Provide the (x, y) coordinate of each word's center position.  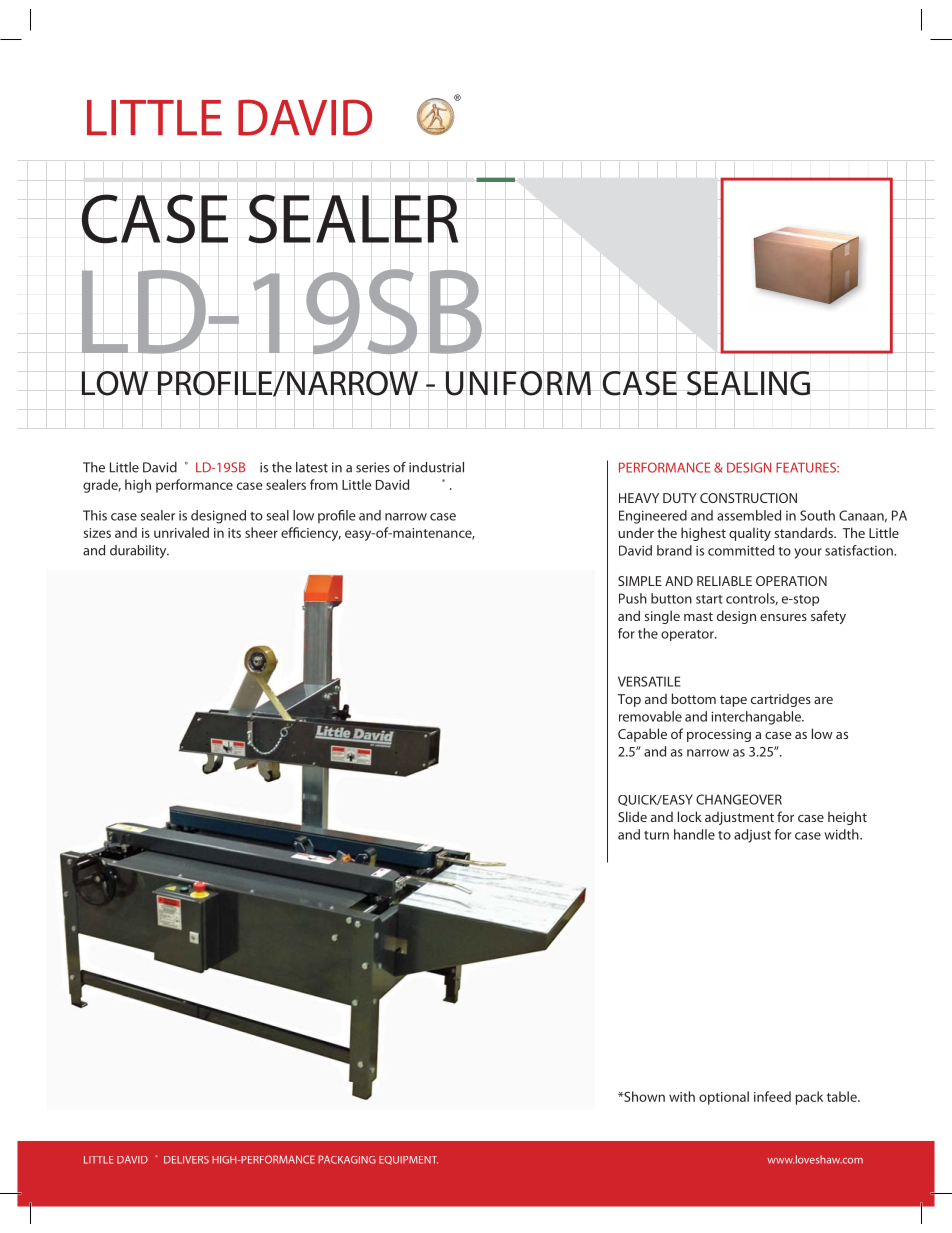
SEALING (748, 383)
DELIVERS (186, 1160)
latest (312, 467)
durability (139, 552)
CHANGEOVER (739, 799)
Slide (632, 816)
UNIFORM (518, 383)
